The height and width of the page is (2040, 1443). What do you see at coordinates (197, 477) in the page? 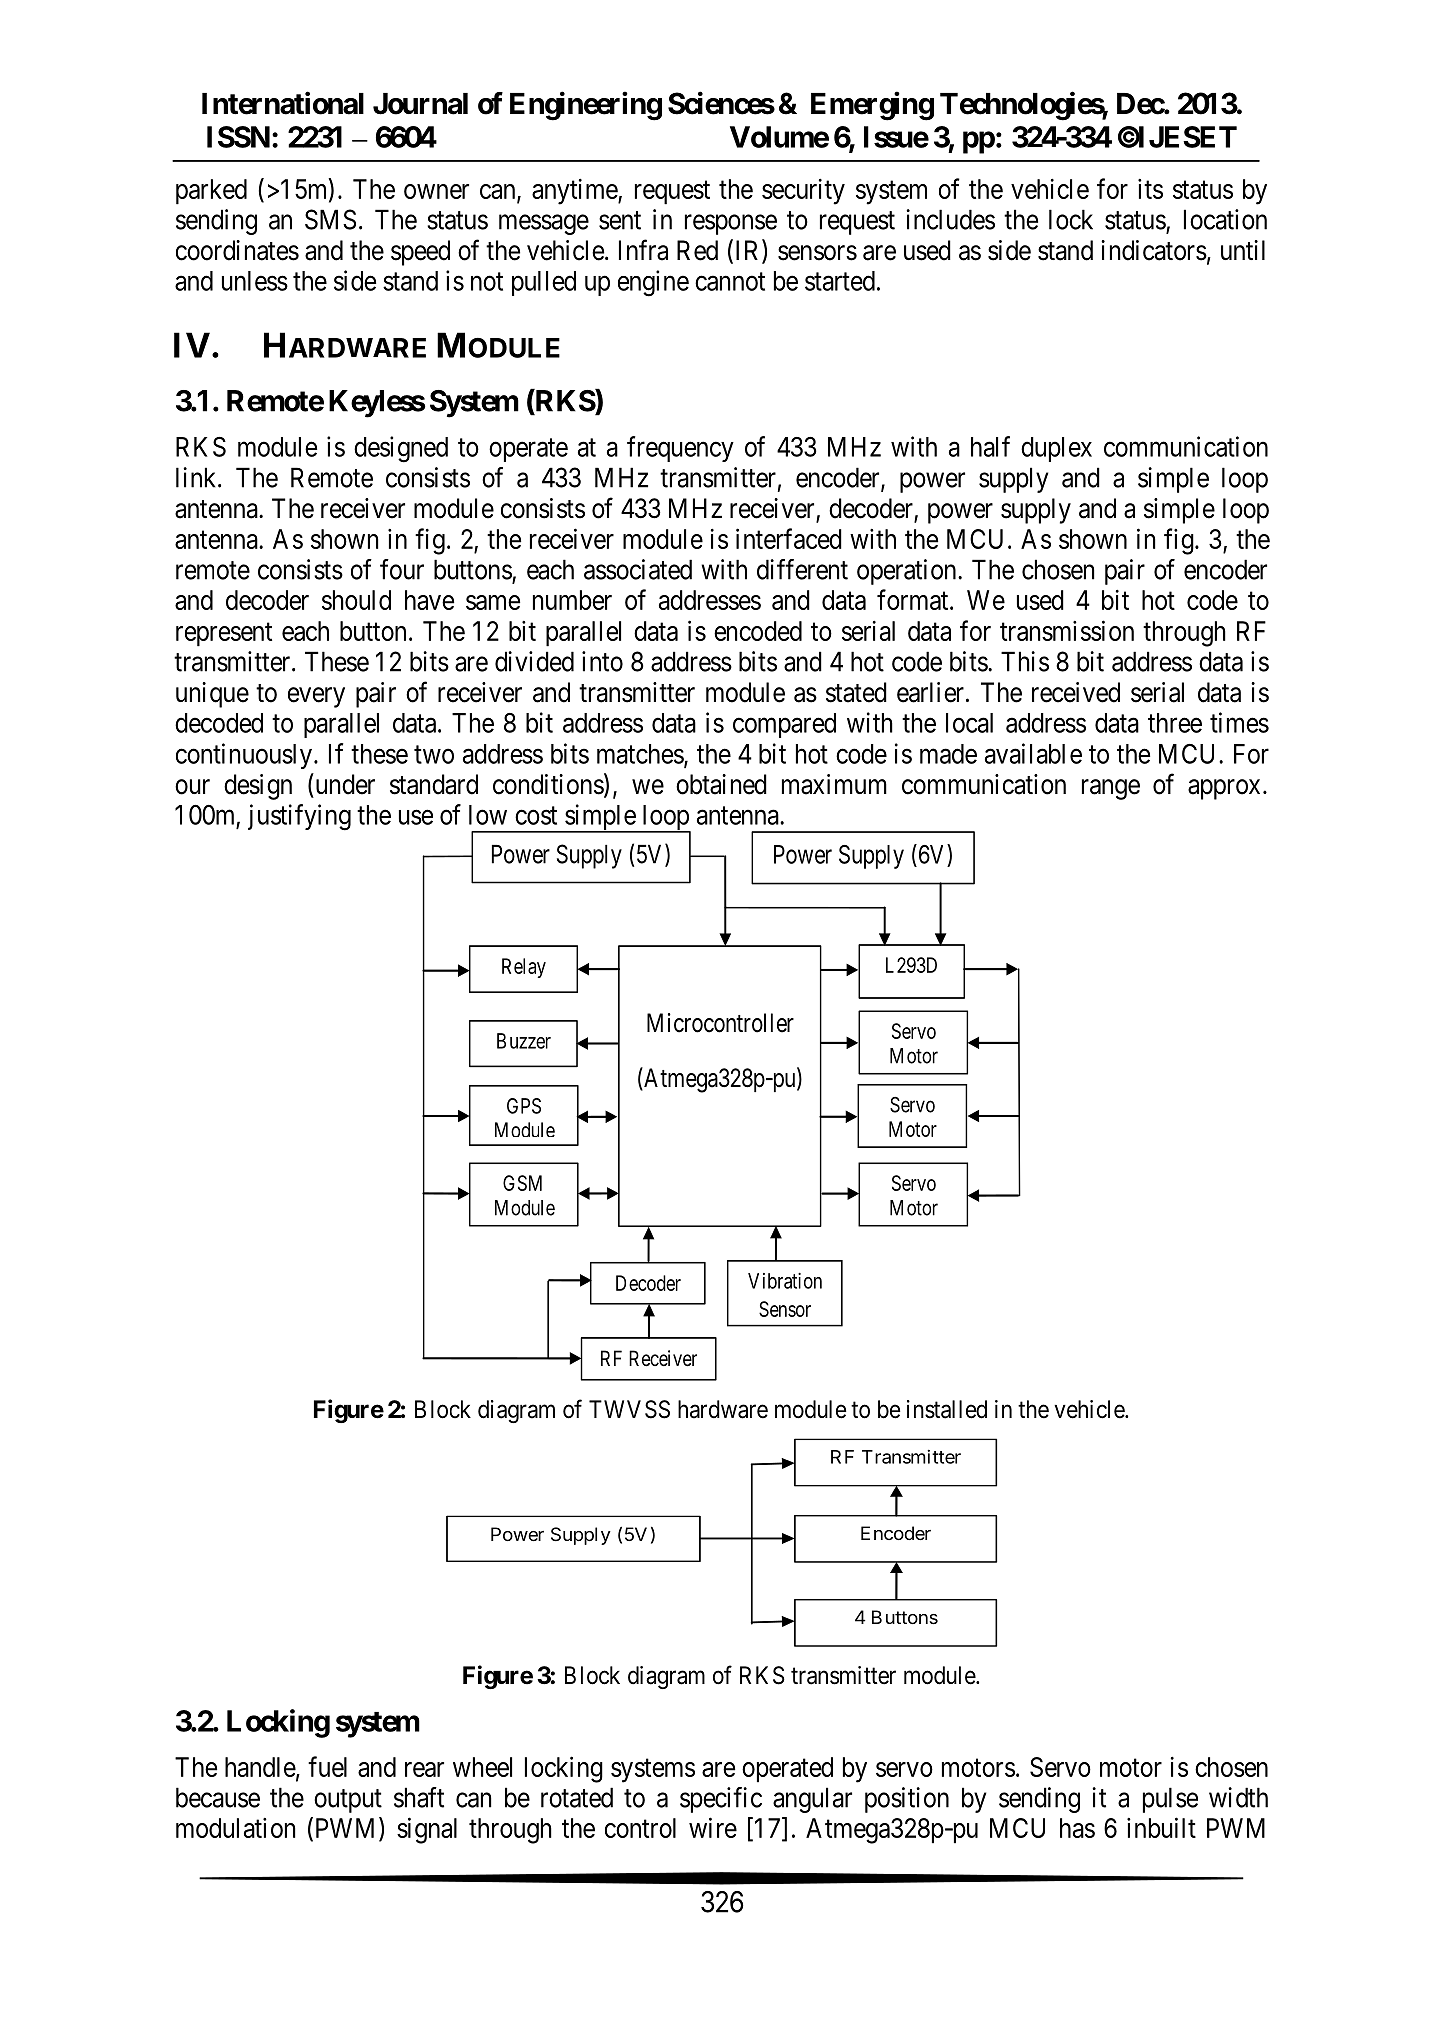
I see `link` at bounding box center [197, 477].
